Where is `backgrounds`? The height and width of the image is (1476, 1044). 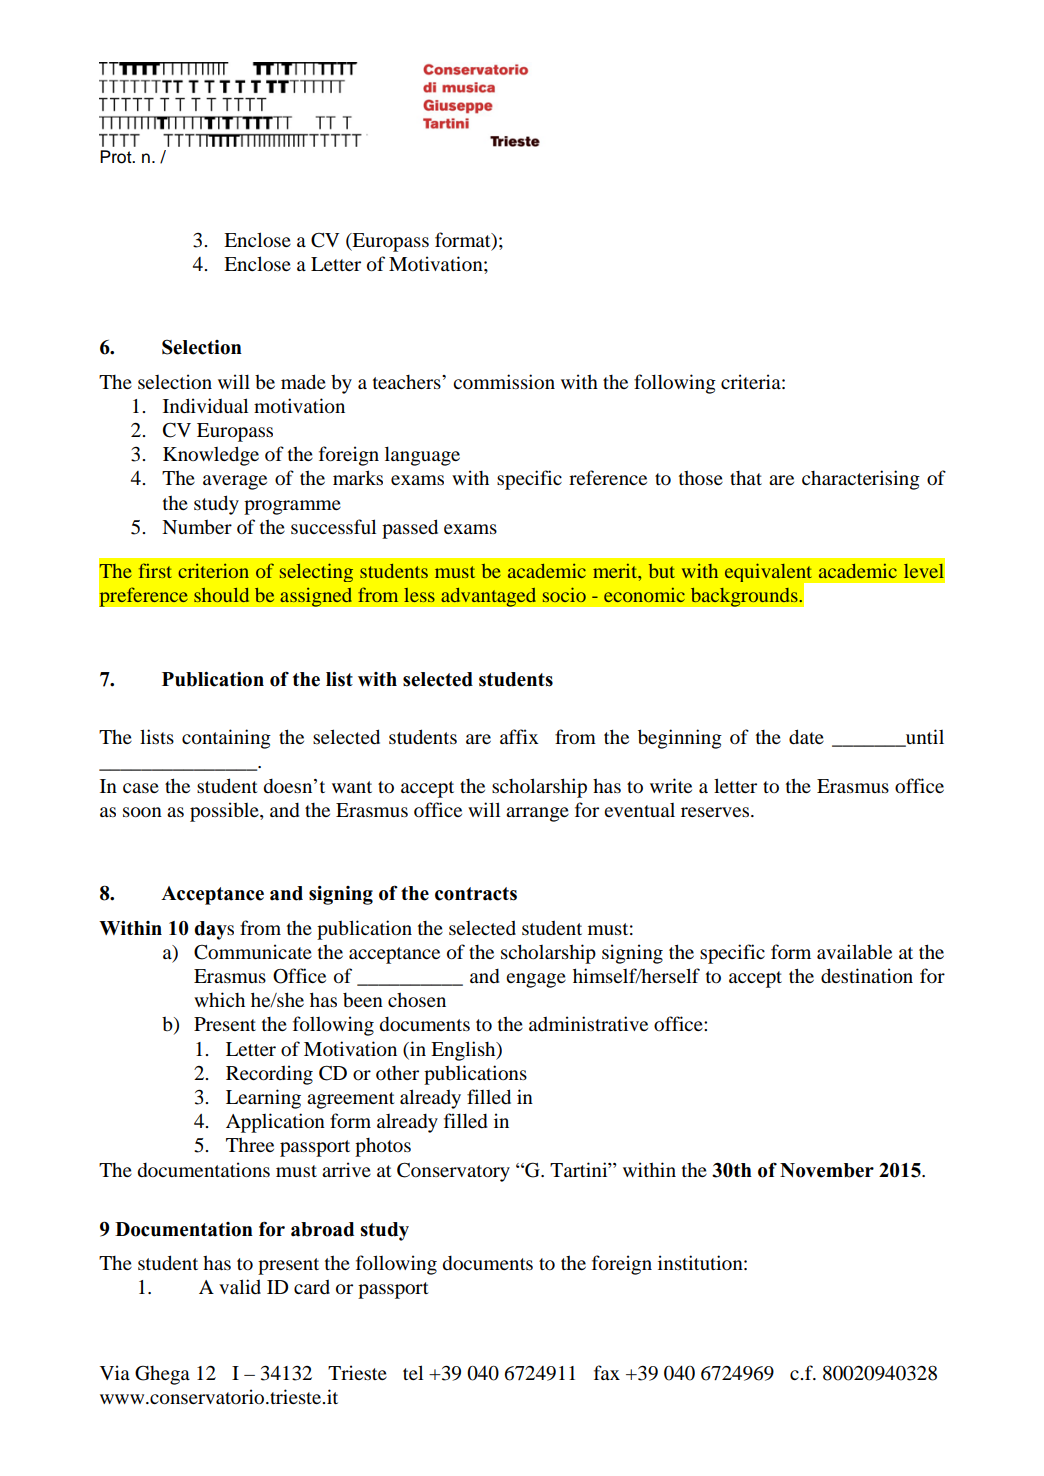
backgrounds is located at coordinates (745, 597).
